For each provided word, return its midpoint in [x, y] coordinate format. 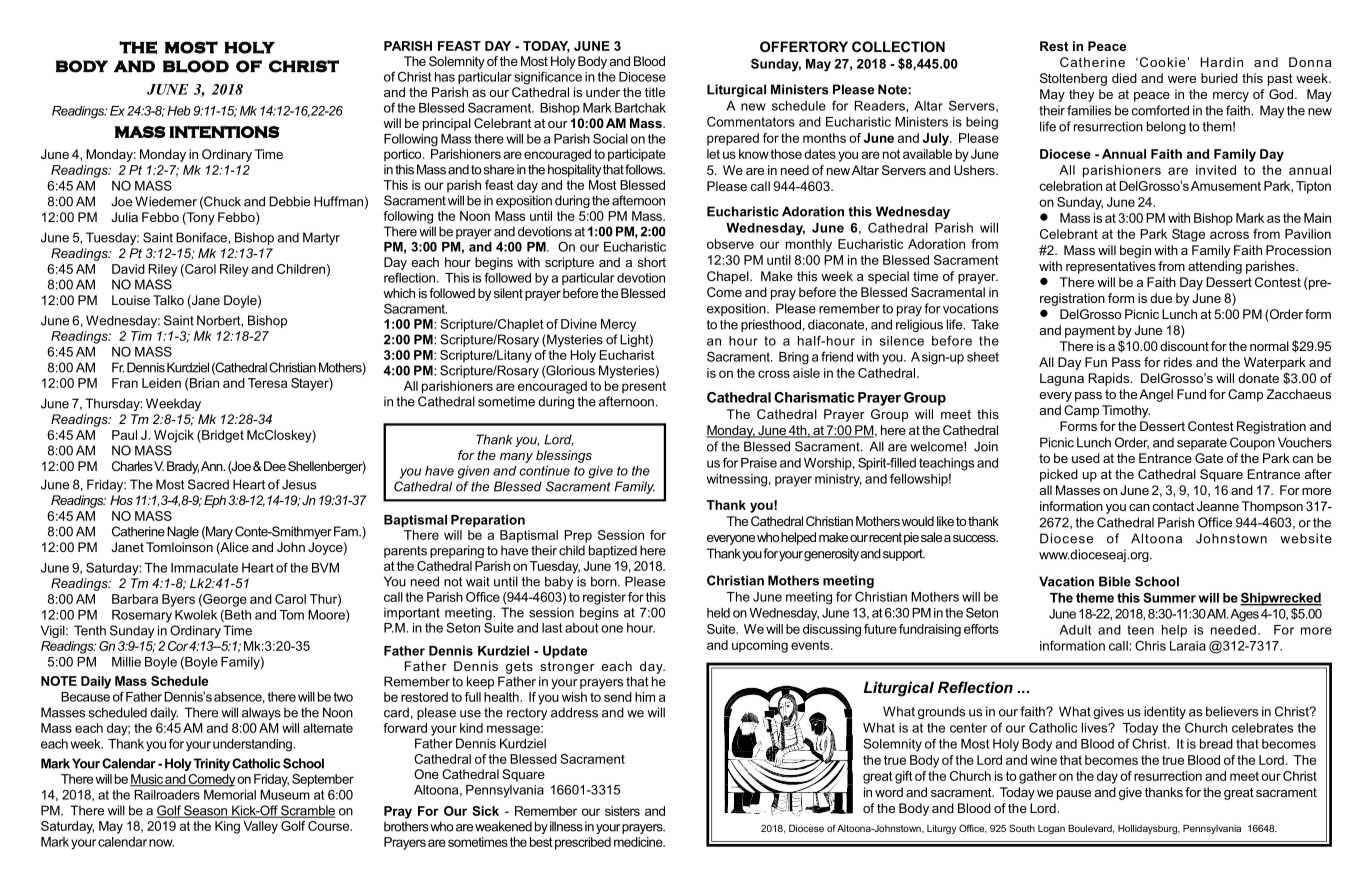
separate [1202, 444]
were [1182, 79]
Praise [759, 463]
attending [1215, 267]
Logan [1051, 829]
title [655, 92]
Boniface [202, 237]
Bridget [222, 436]
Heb [178, 111]
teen [1140, 630]
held [718, 613]
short [652, 262]
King [227, 827]
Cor [178, 646]
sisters [622, 811]
